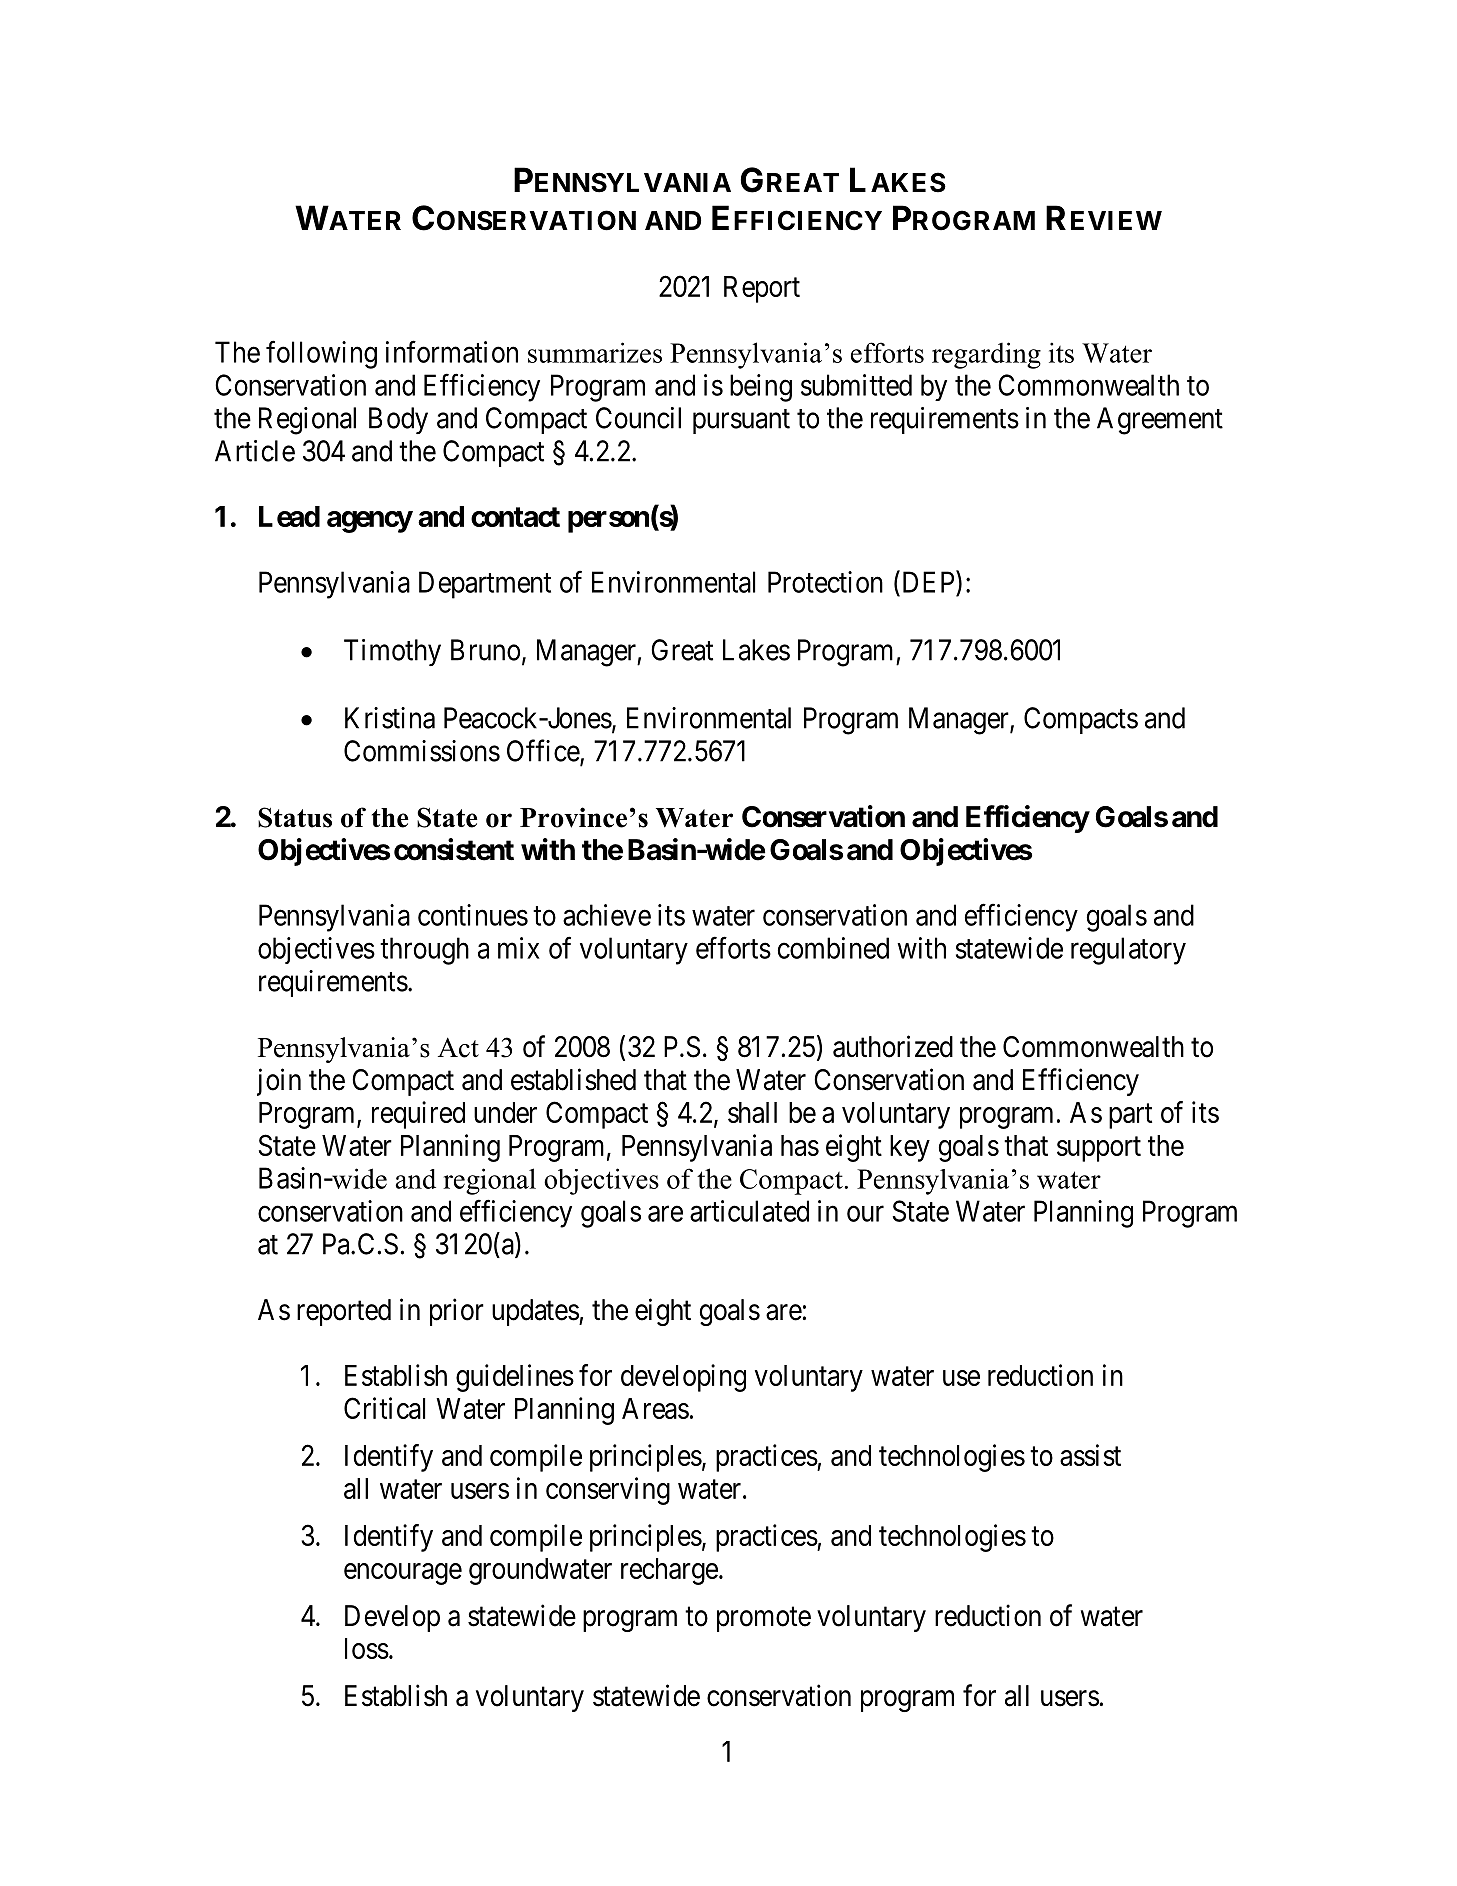  Describe the element at coordinates (833, 948) in the document. I see `combined` at that location.
